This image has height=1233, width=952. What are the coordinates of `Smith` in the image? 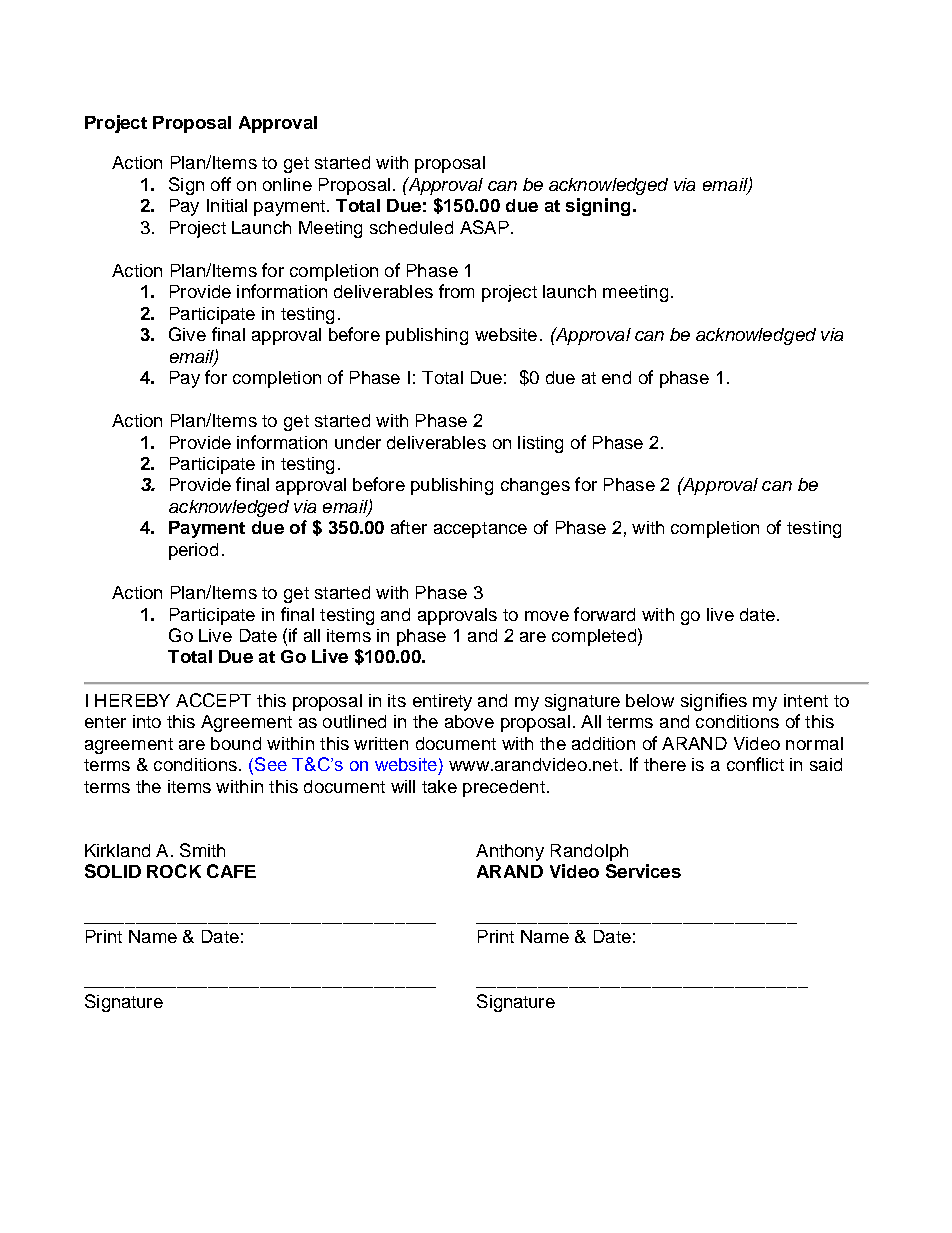 It's located at (202, 850).
